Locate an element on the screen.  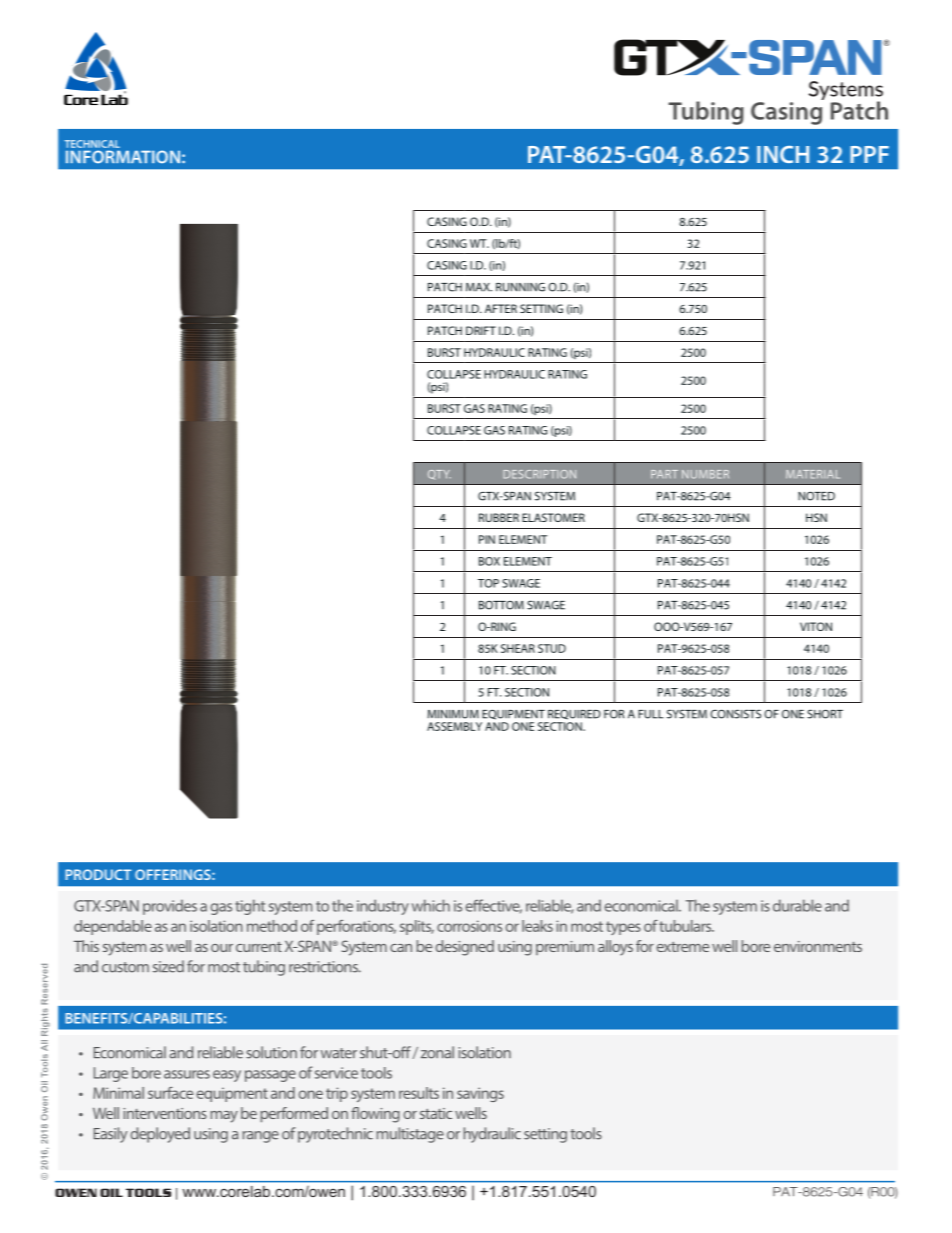
INCH is located at coordinates (783, 154).
